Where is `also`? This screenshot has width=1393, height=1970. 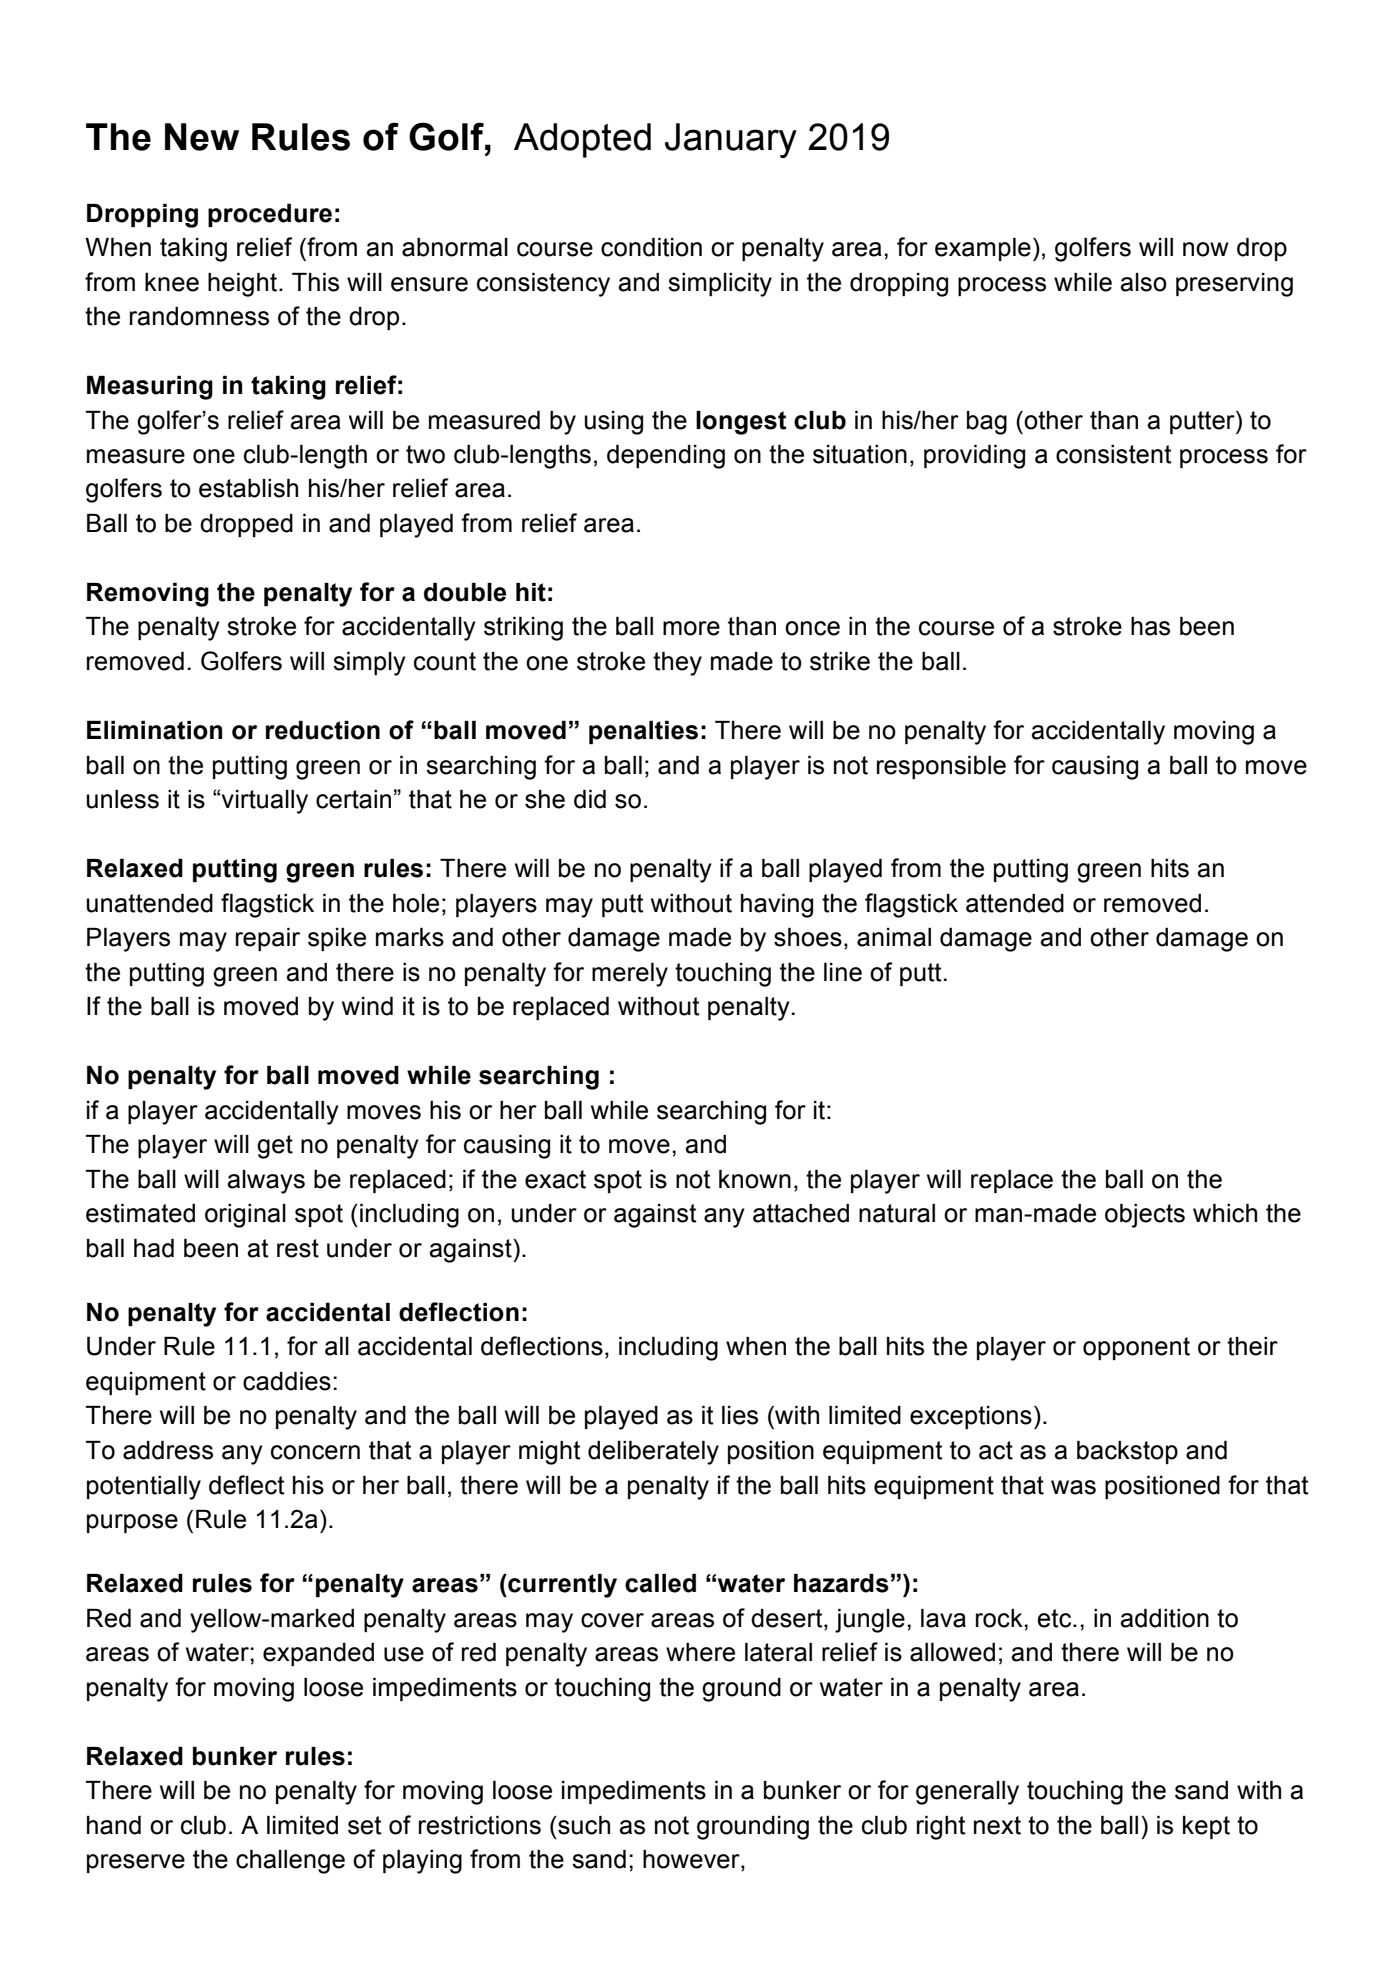 also is located at coordinates (1143, 282).
